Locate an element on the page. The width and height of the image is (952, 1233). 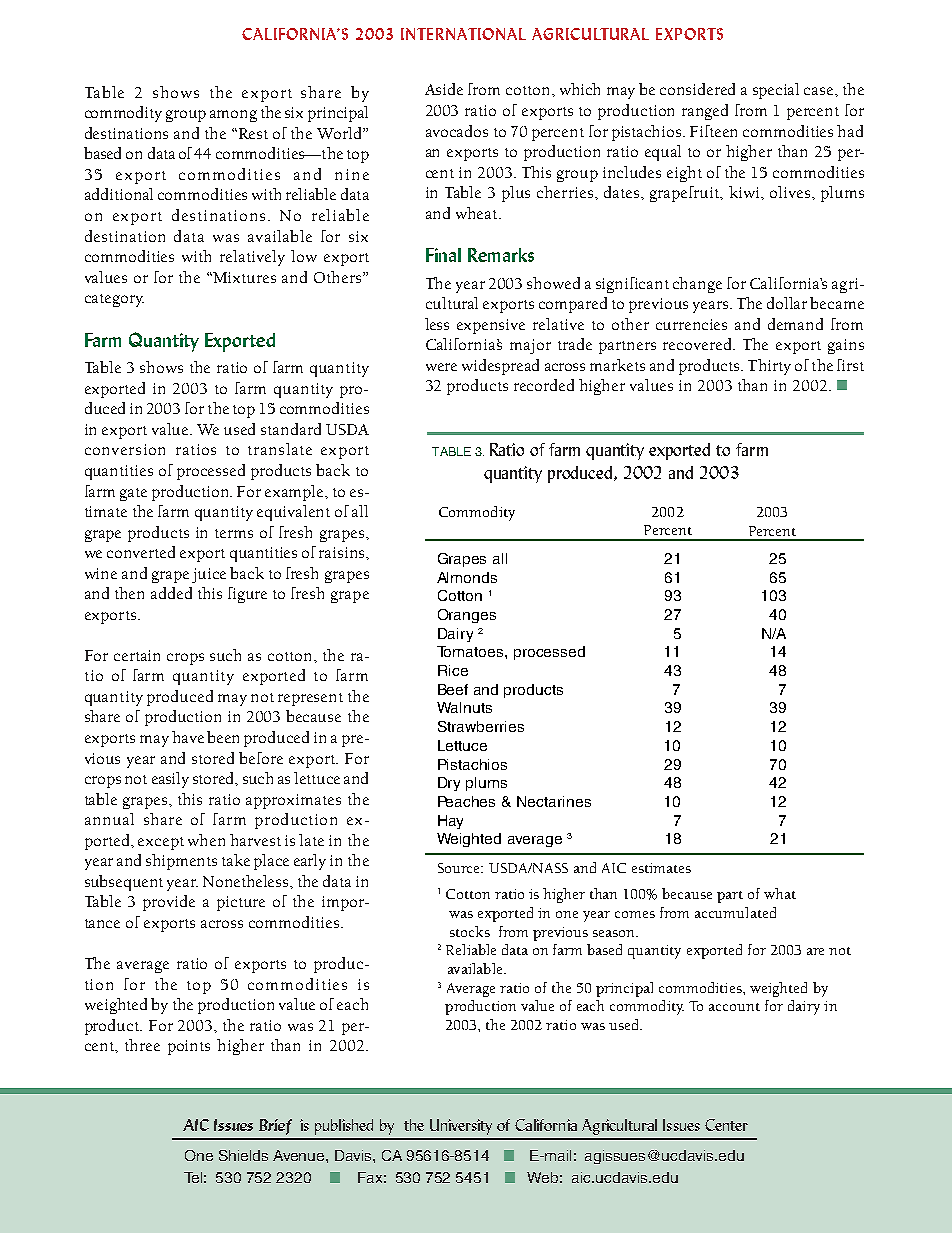
special is located at coordinates (776, 91).
